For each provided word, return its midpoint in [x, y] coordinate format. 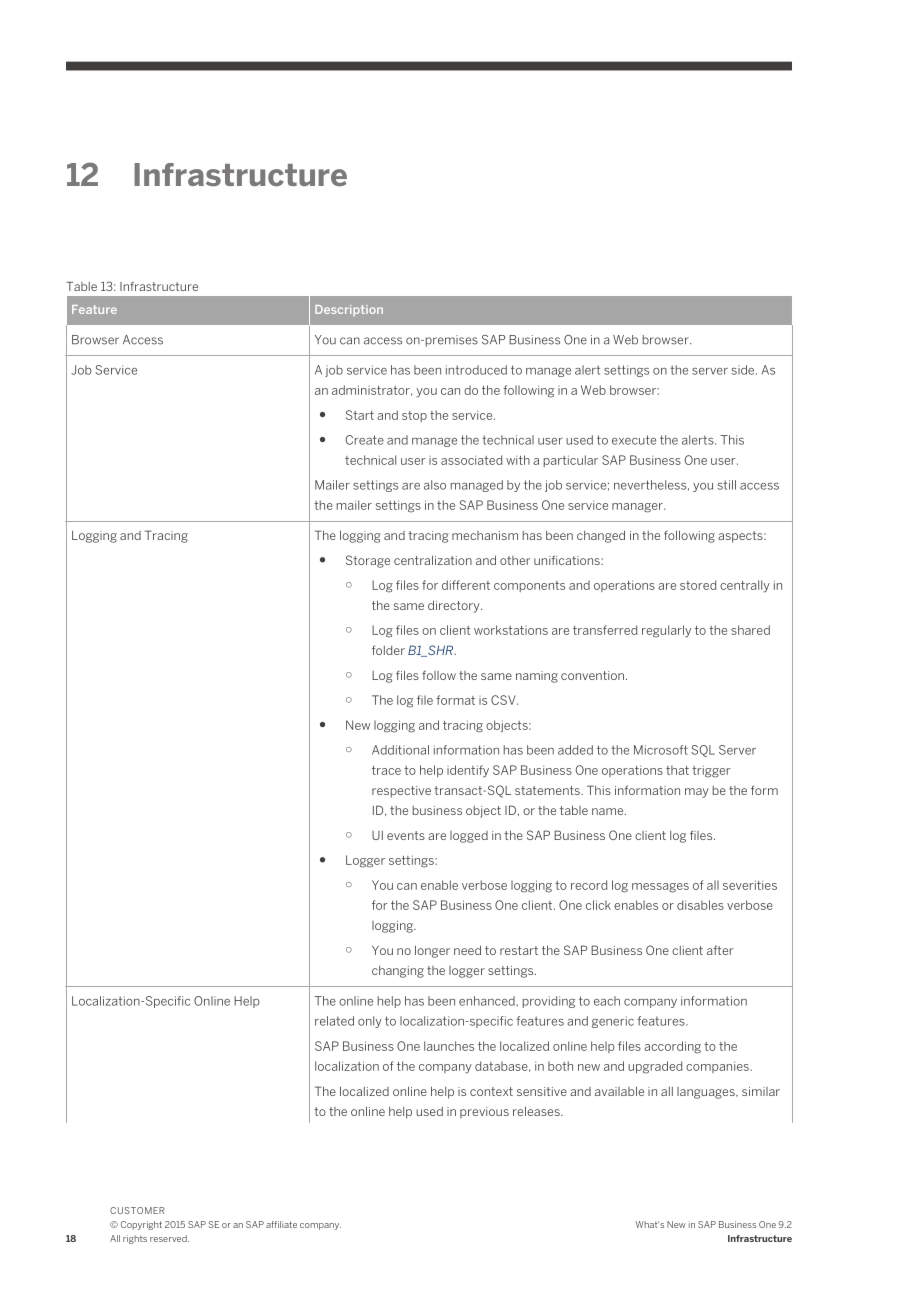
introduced [476, 370]
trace [386, 770]
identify [468, 771]
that [677, 770]
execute [634, 440]
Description [349, 310]
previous [484, 1113]
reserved [169, 1238]
